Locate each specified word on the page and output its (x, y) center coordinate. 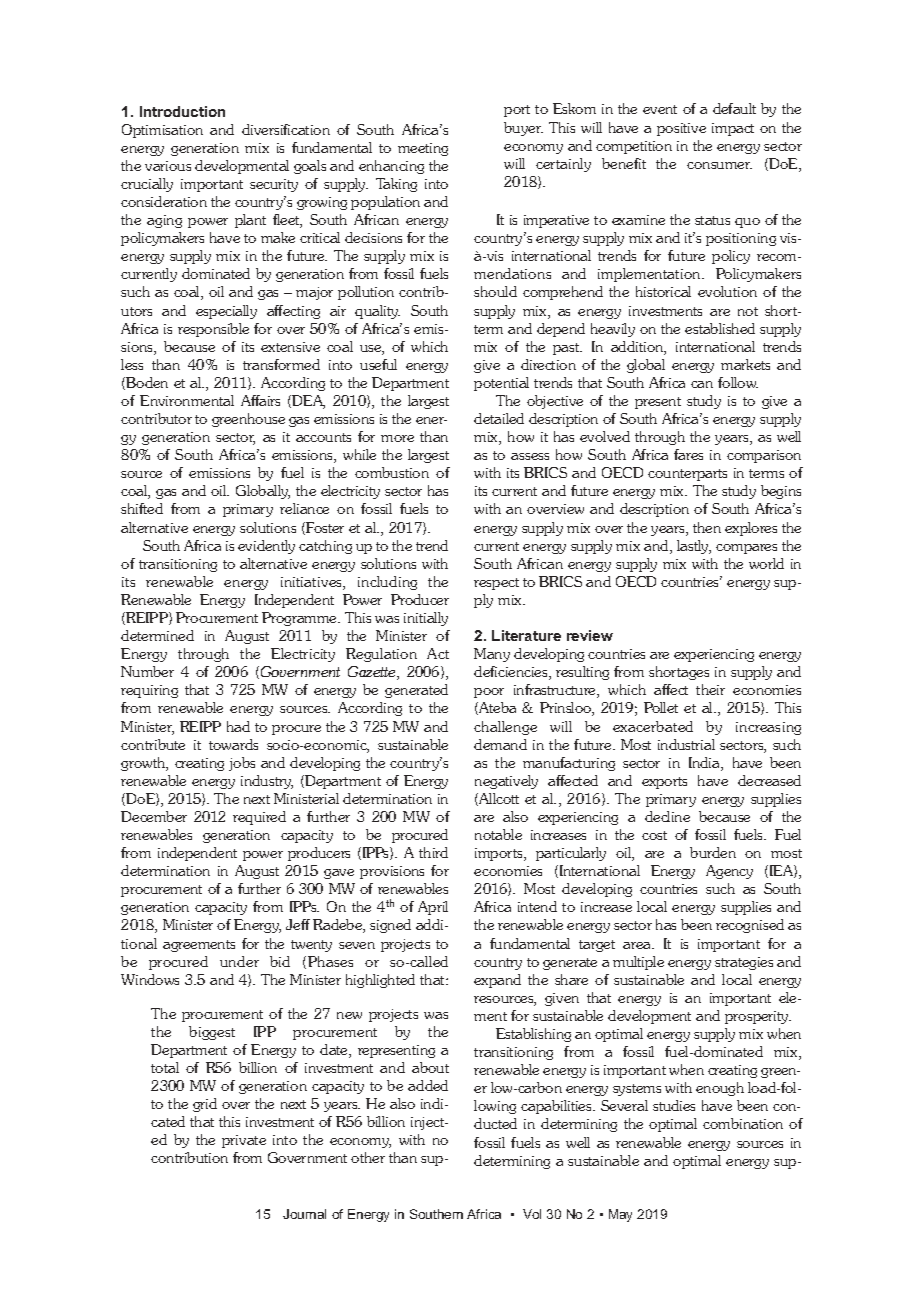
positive (681, 129)
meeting (423, 149)
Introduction (182, 111)
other (368, 1157)
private (244, 1141)
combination (743, 1123)
